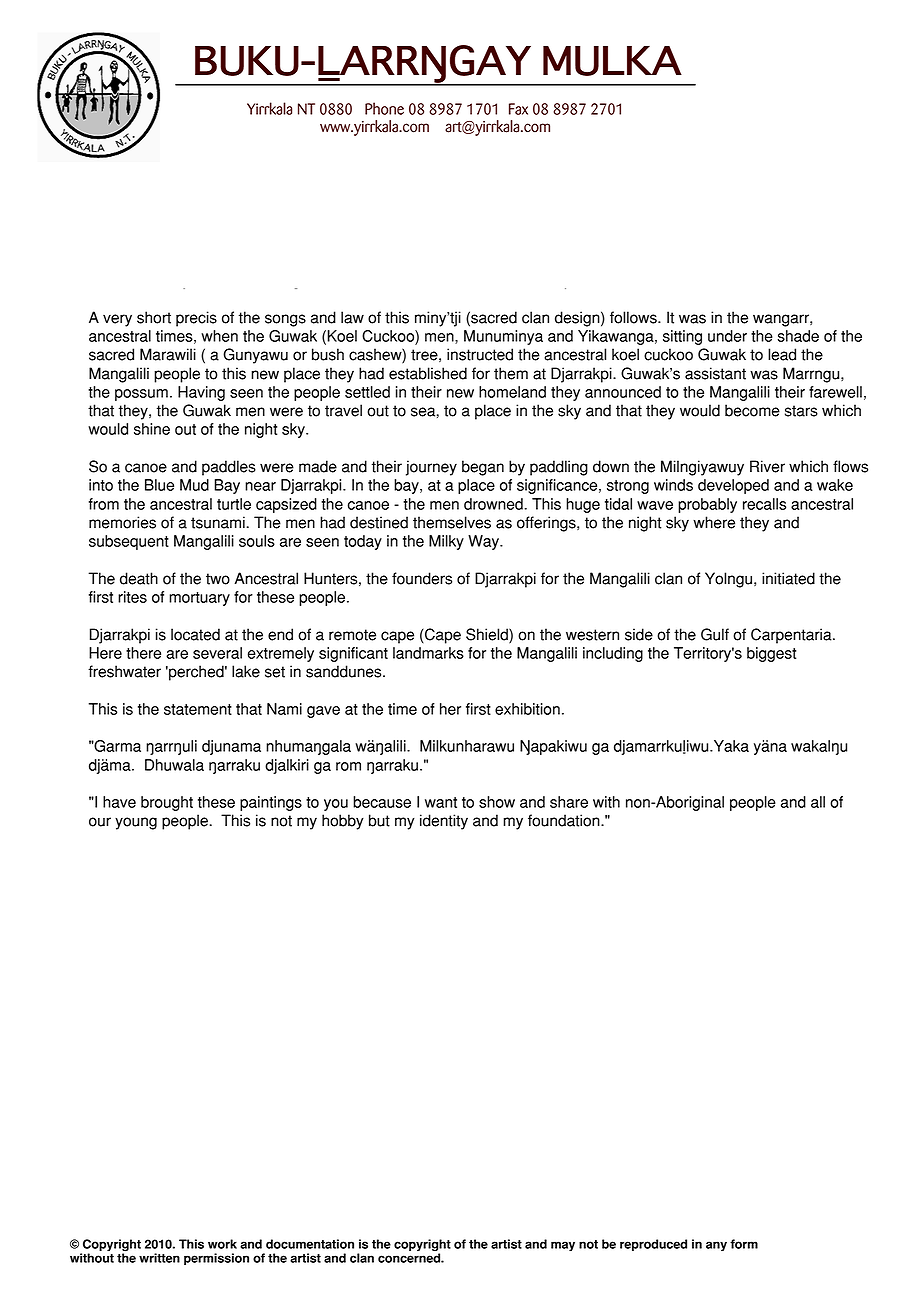 This screenshot has height=1308, width=924. Describe the element at coordinates (198, 709) in the screenshot. I see `statement` at that location.
